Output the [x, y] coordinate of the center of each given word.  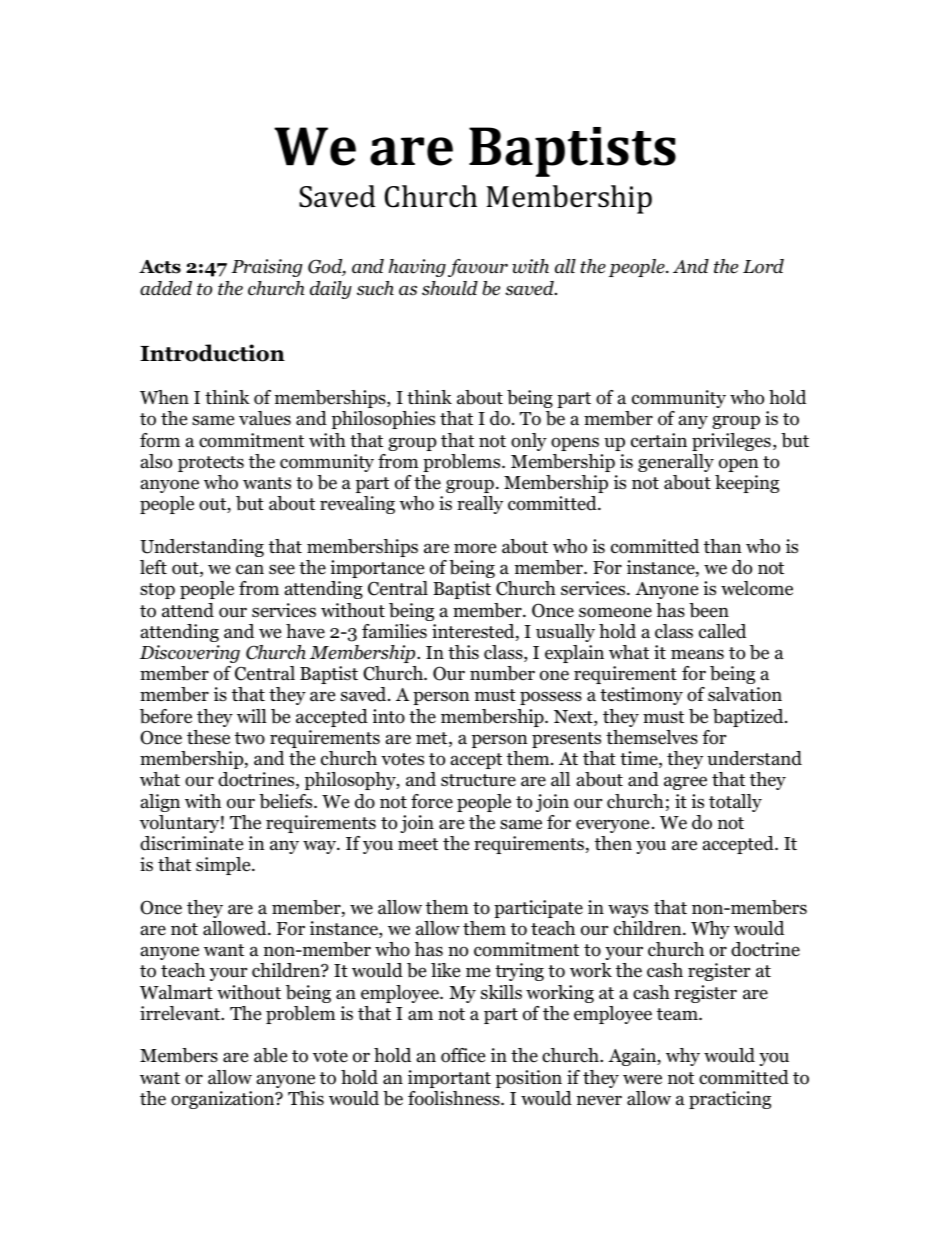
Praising [267, 268]
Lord [763, 266]
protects [211, 464]
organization [224, 1100]
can [250, 569]
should [450, 288]
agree [685, 783]
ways [628, 911]
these [208, 737]
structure [478, 780]
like [445, 970]
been [709, 610]
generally [676, 463]
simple [224, 866]
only [529, 442]
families [394, 631]
